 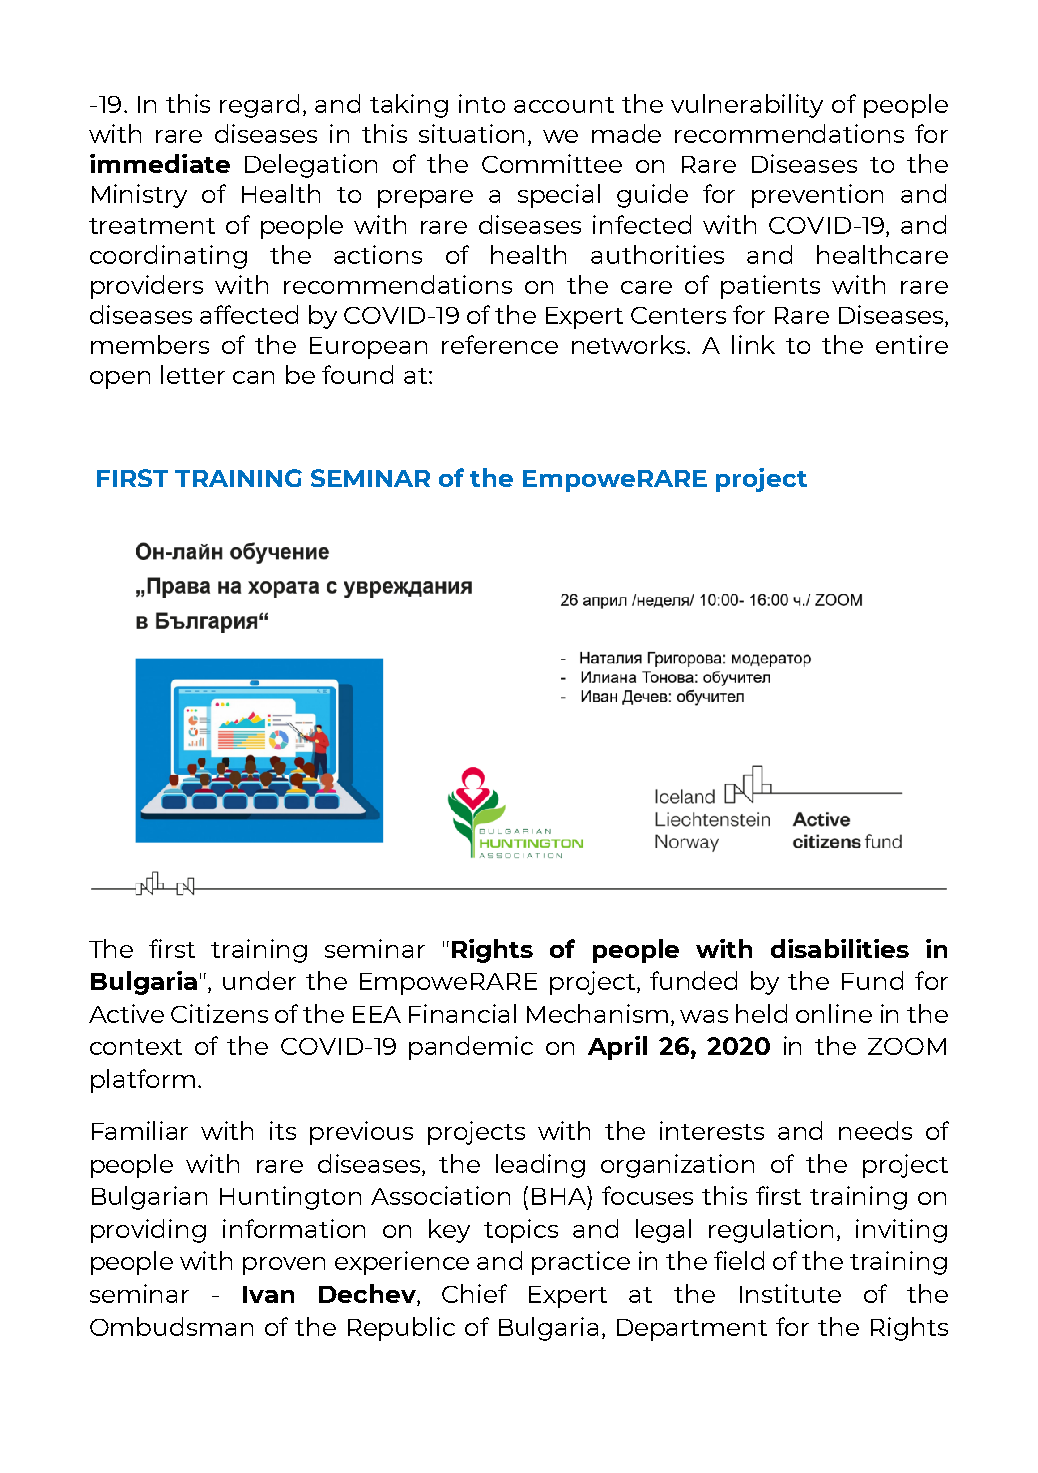 What do you see at coordinates (817, 196) in the page?
I see `prevention` at bounding box center [817, 196].
